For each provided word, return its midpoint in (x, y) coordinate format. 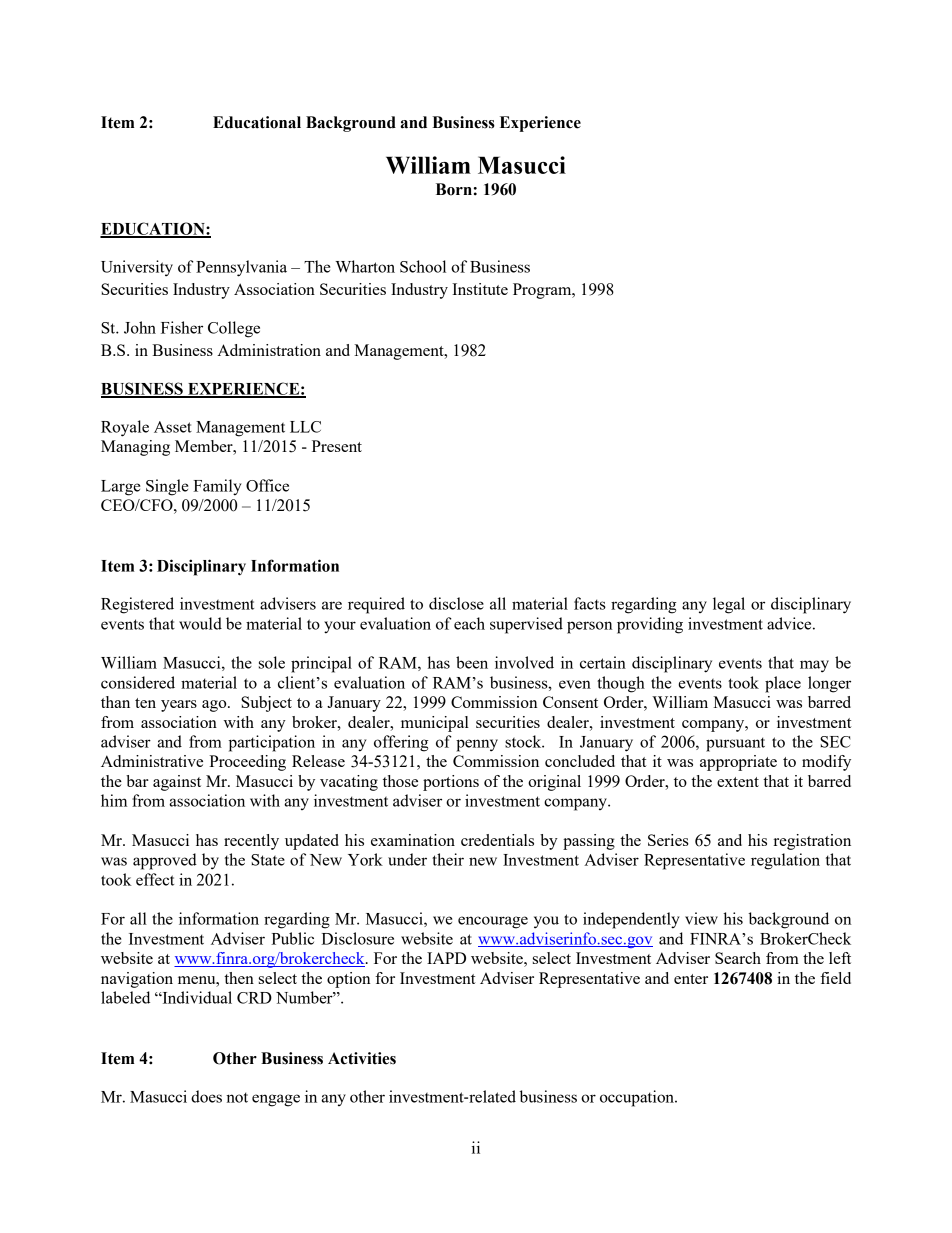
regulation (785, 861)
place (783, 684)
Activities (362, 1058)
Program (543, 291)
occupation (638, 1098)
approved (165, 861)
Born (454, 189)
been (472, 662)
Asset (173, 427)
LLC (305, 427)
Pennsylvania (241, 268)
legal (729, 605)
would (200, 623)
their (448, 859)
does (206, 1096)
